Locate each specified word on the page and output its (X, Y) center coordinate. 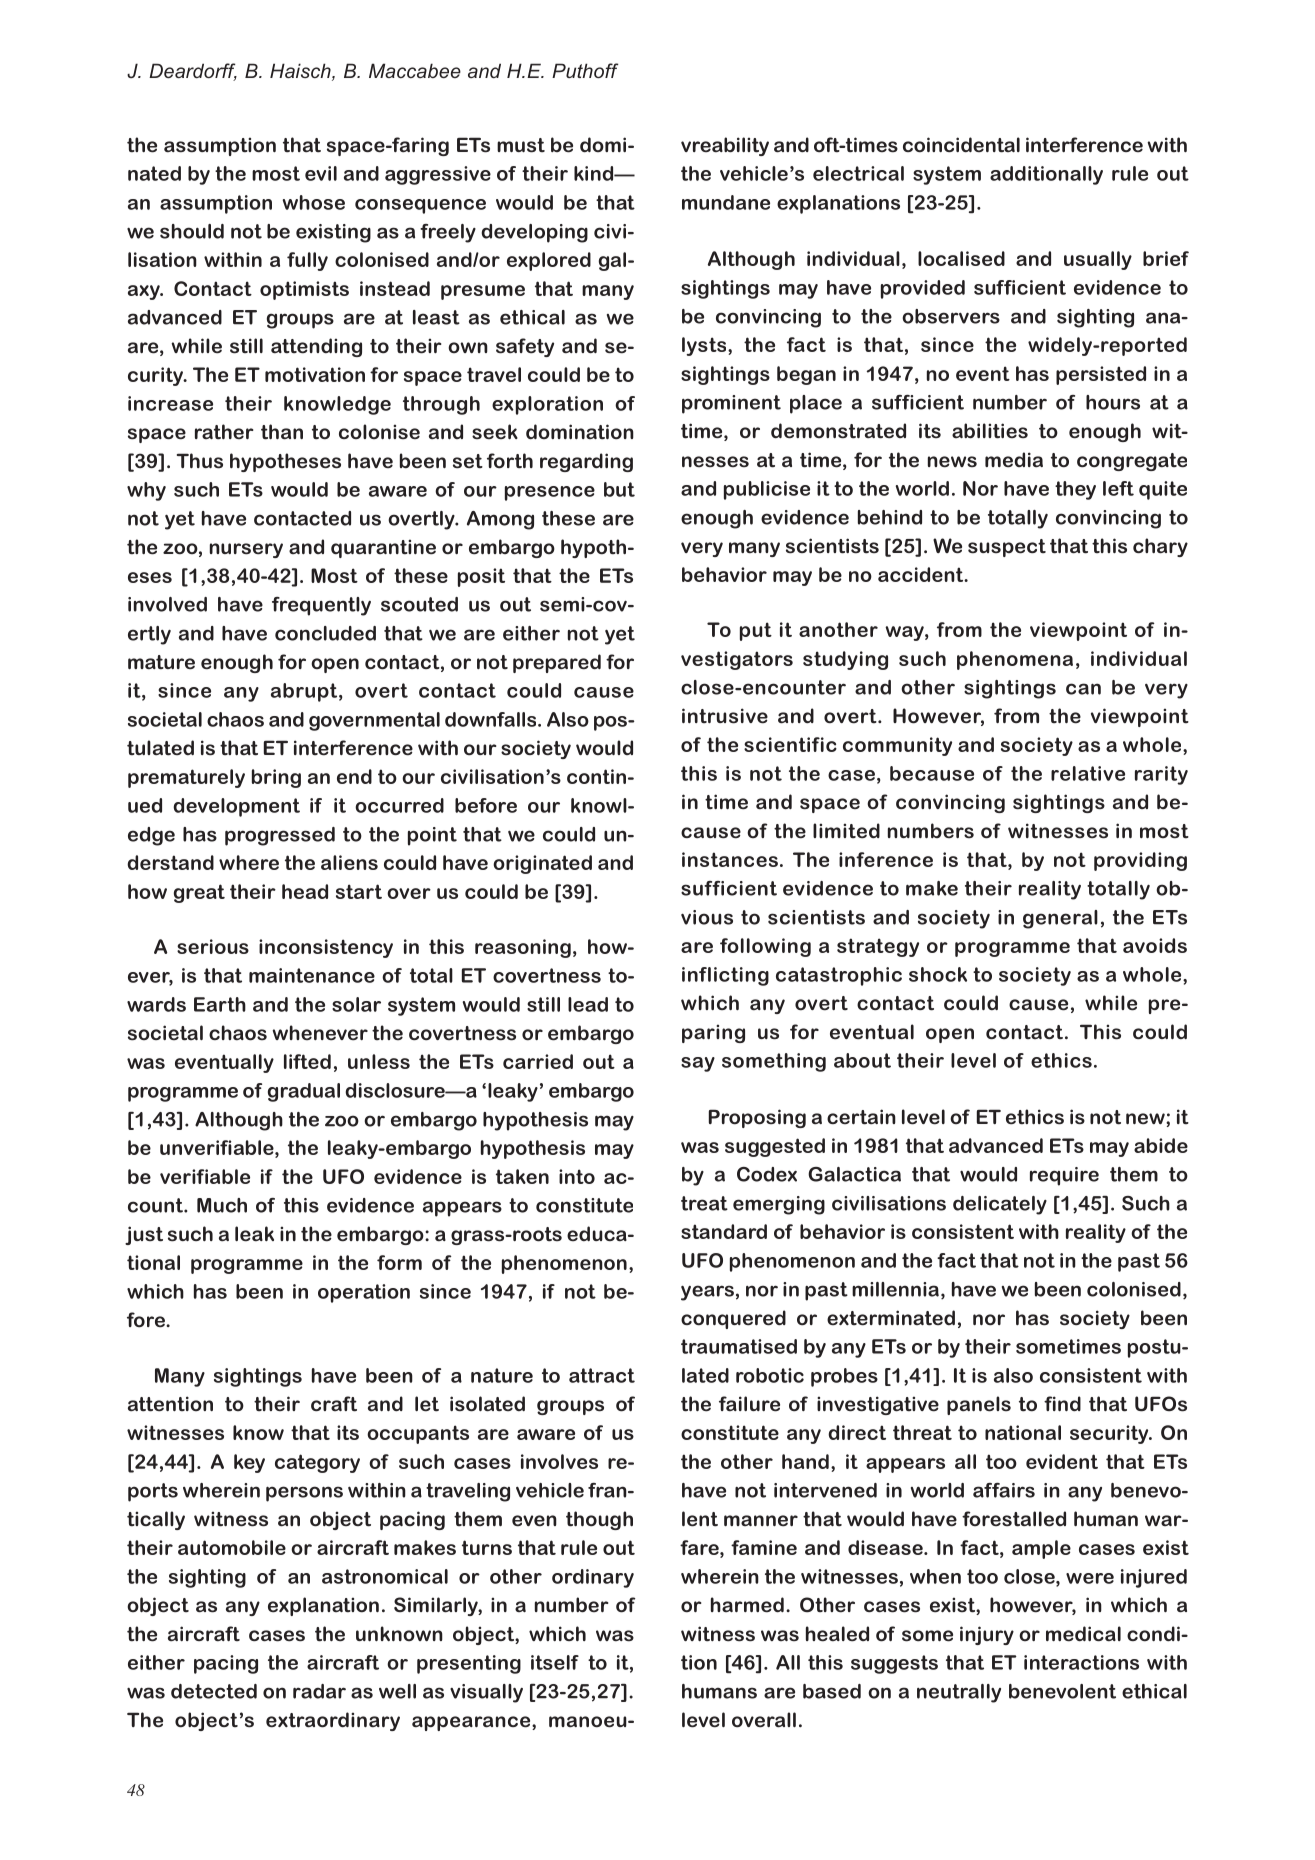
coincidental (961, 145)
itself (555, 1662)
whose (314, 202)
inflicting (725, 976)
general (1060, 919)
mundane (726, 202)
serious (213, 946)
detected (214, 1691)
